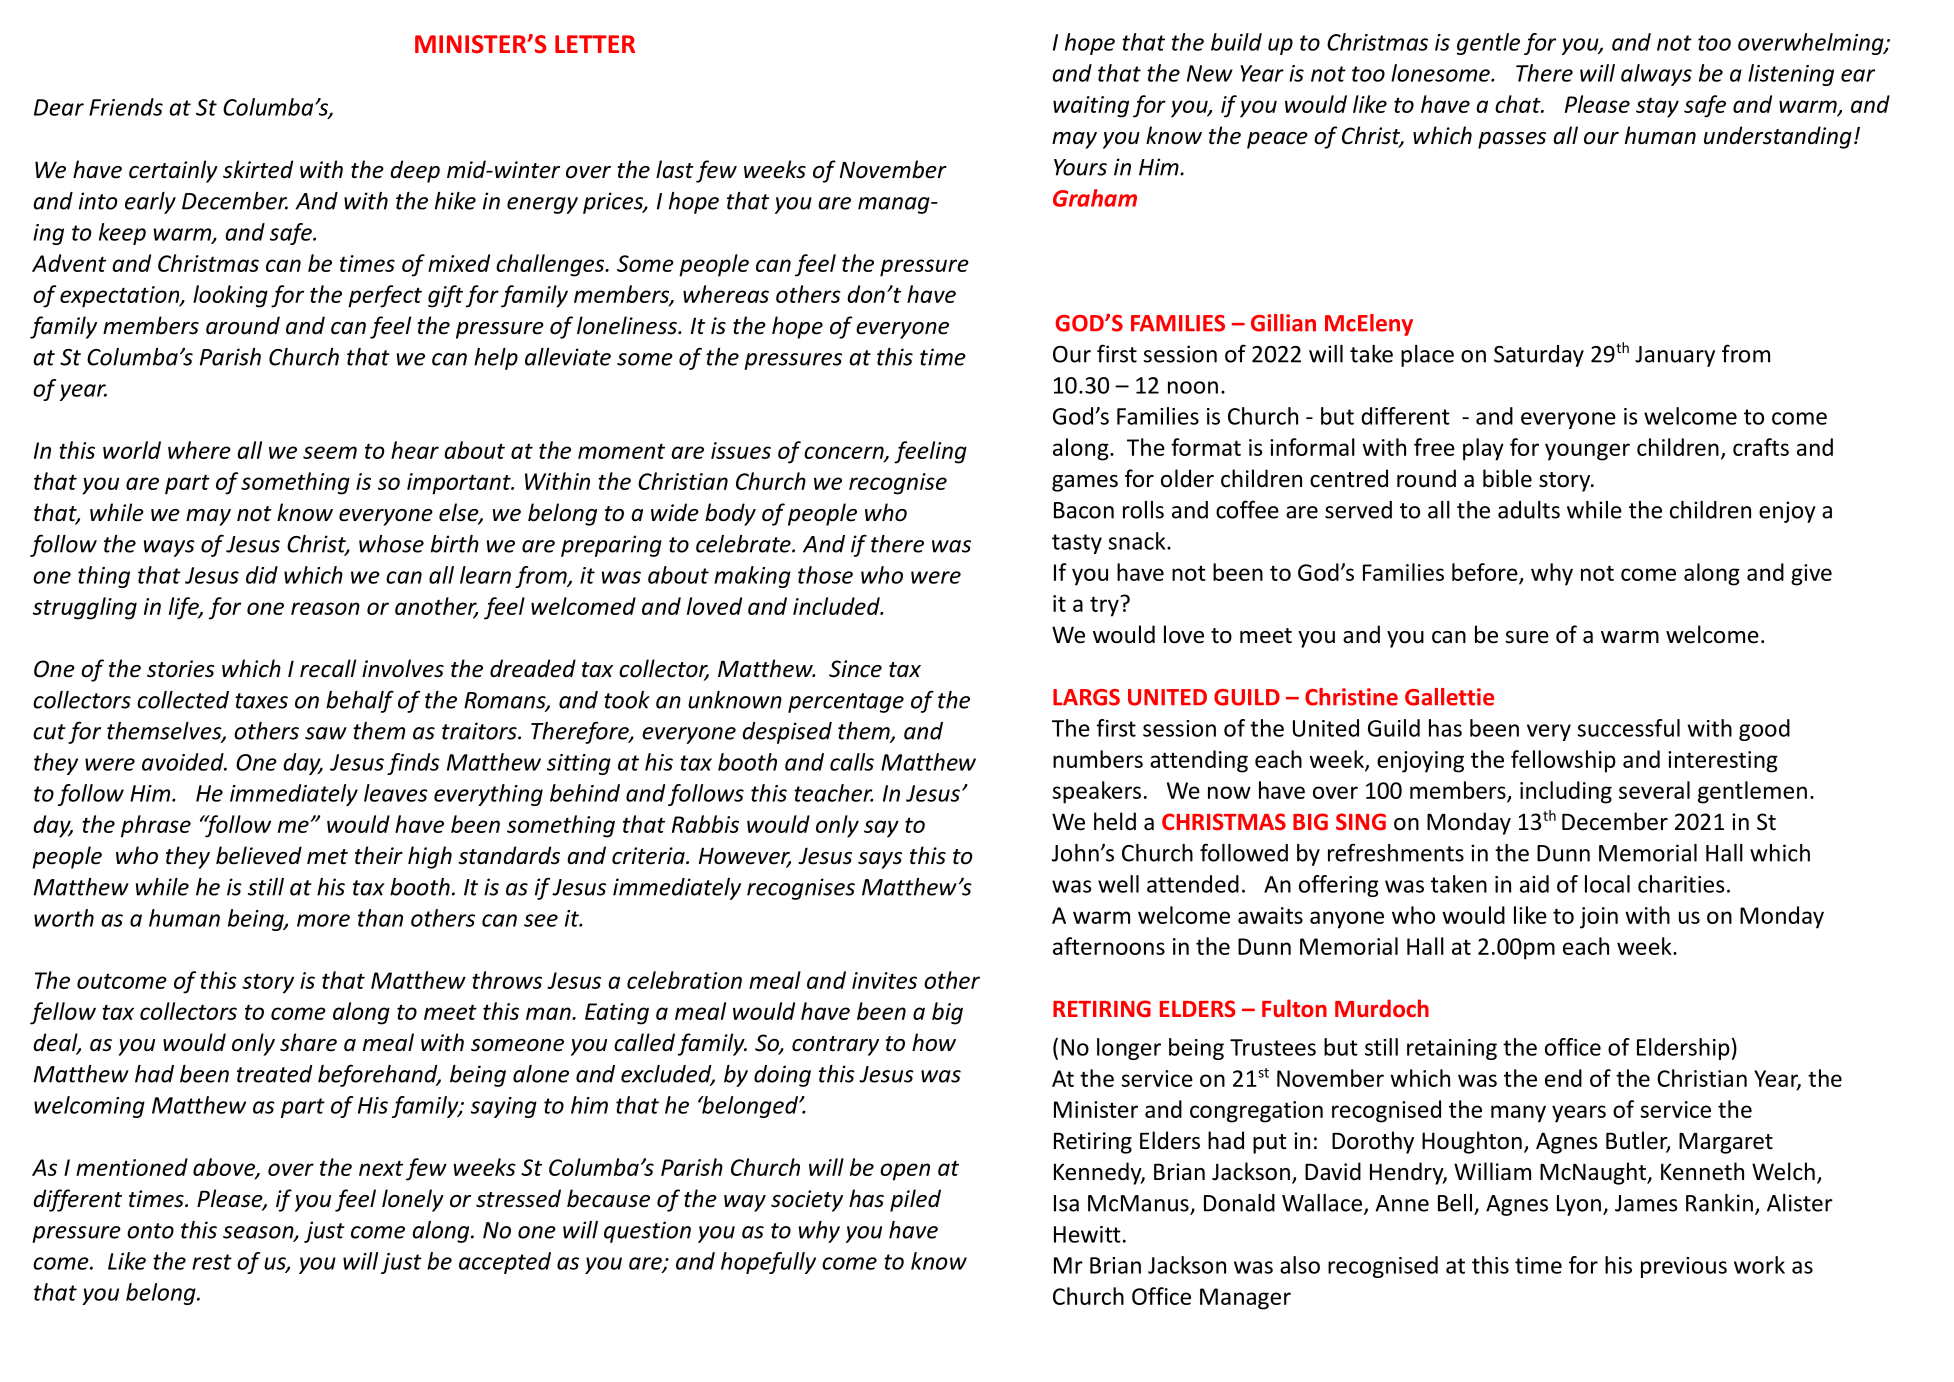  Describe the element at coordinates (915, 1200) in the screenshot. I see `piled` at that location.
